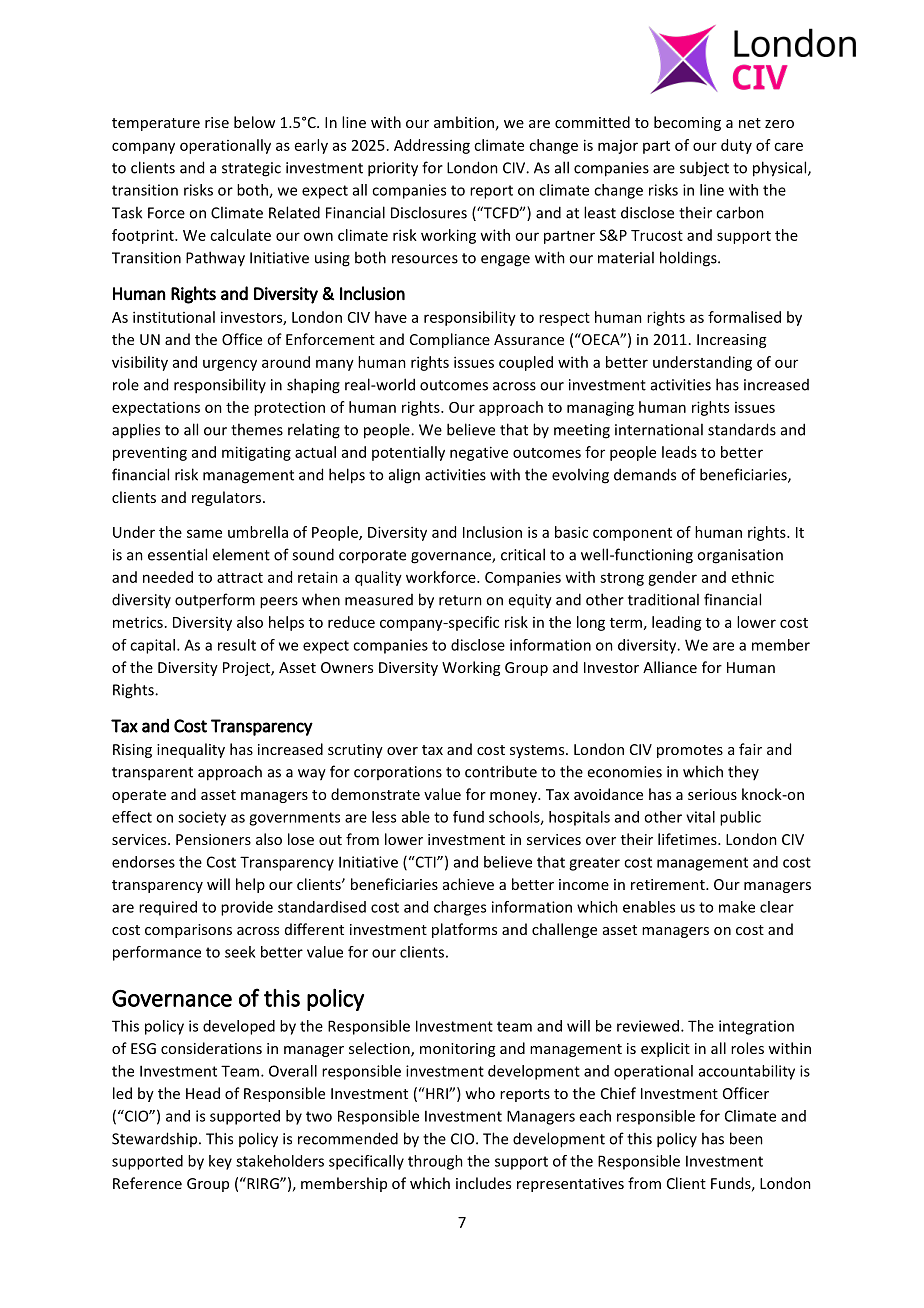  Describe the element at coordinates (228, 498) in the screenshot. I see `regulators` at that location.
